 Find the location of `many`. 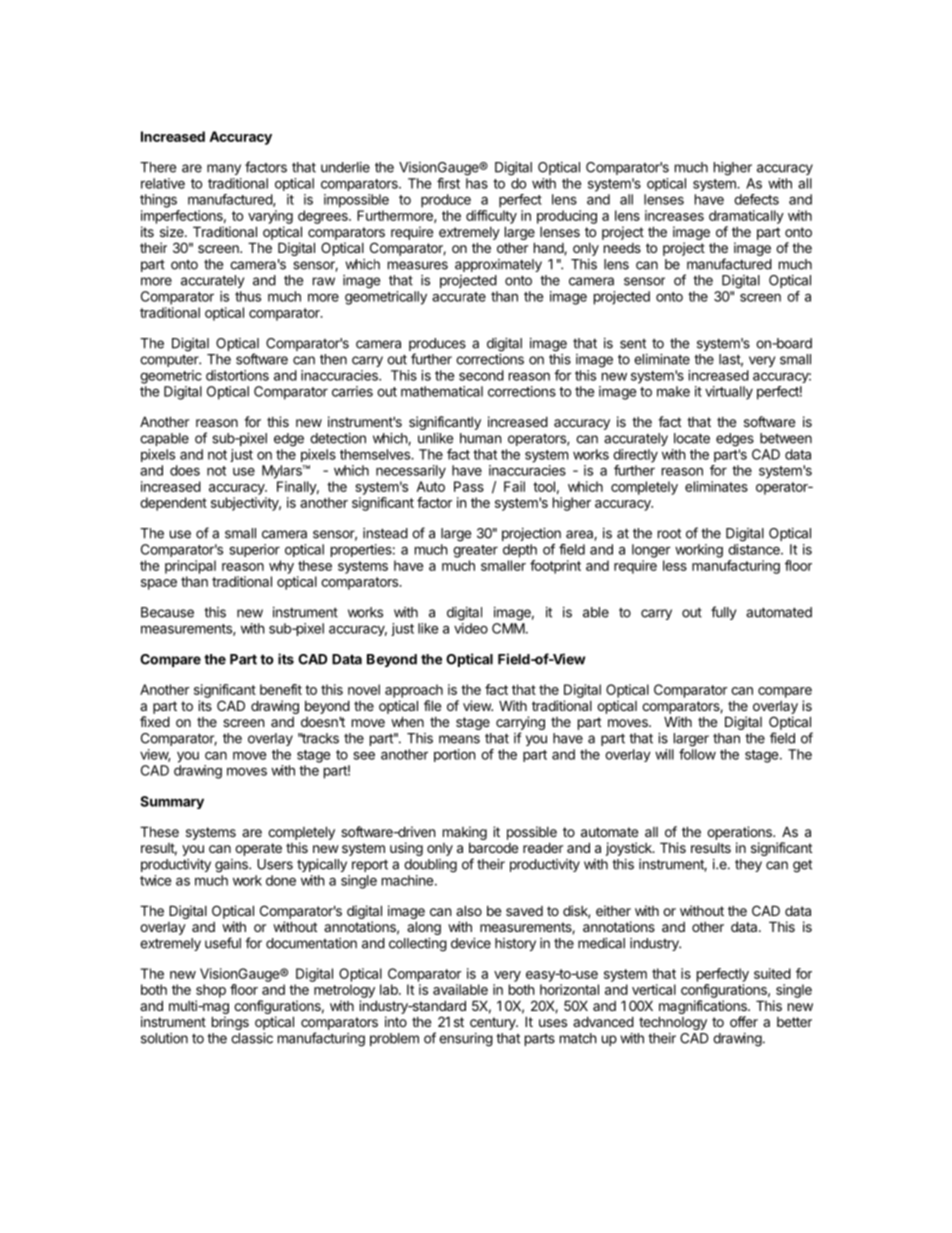

many is located at coordinates (224, 169).
